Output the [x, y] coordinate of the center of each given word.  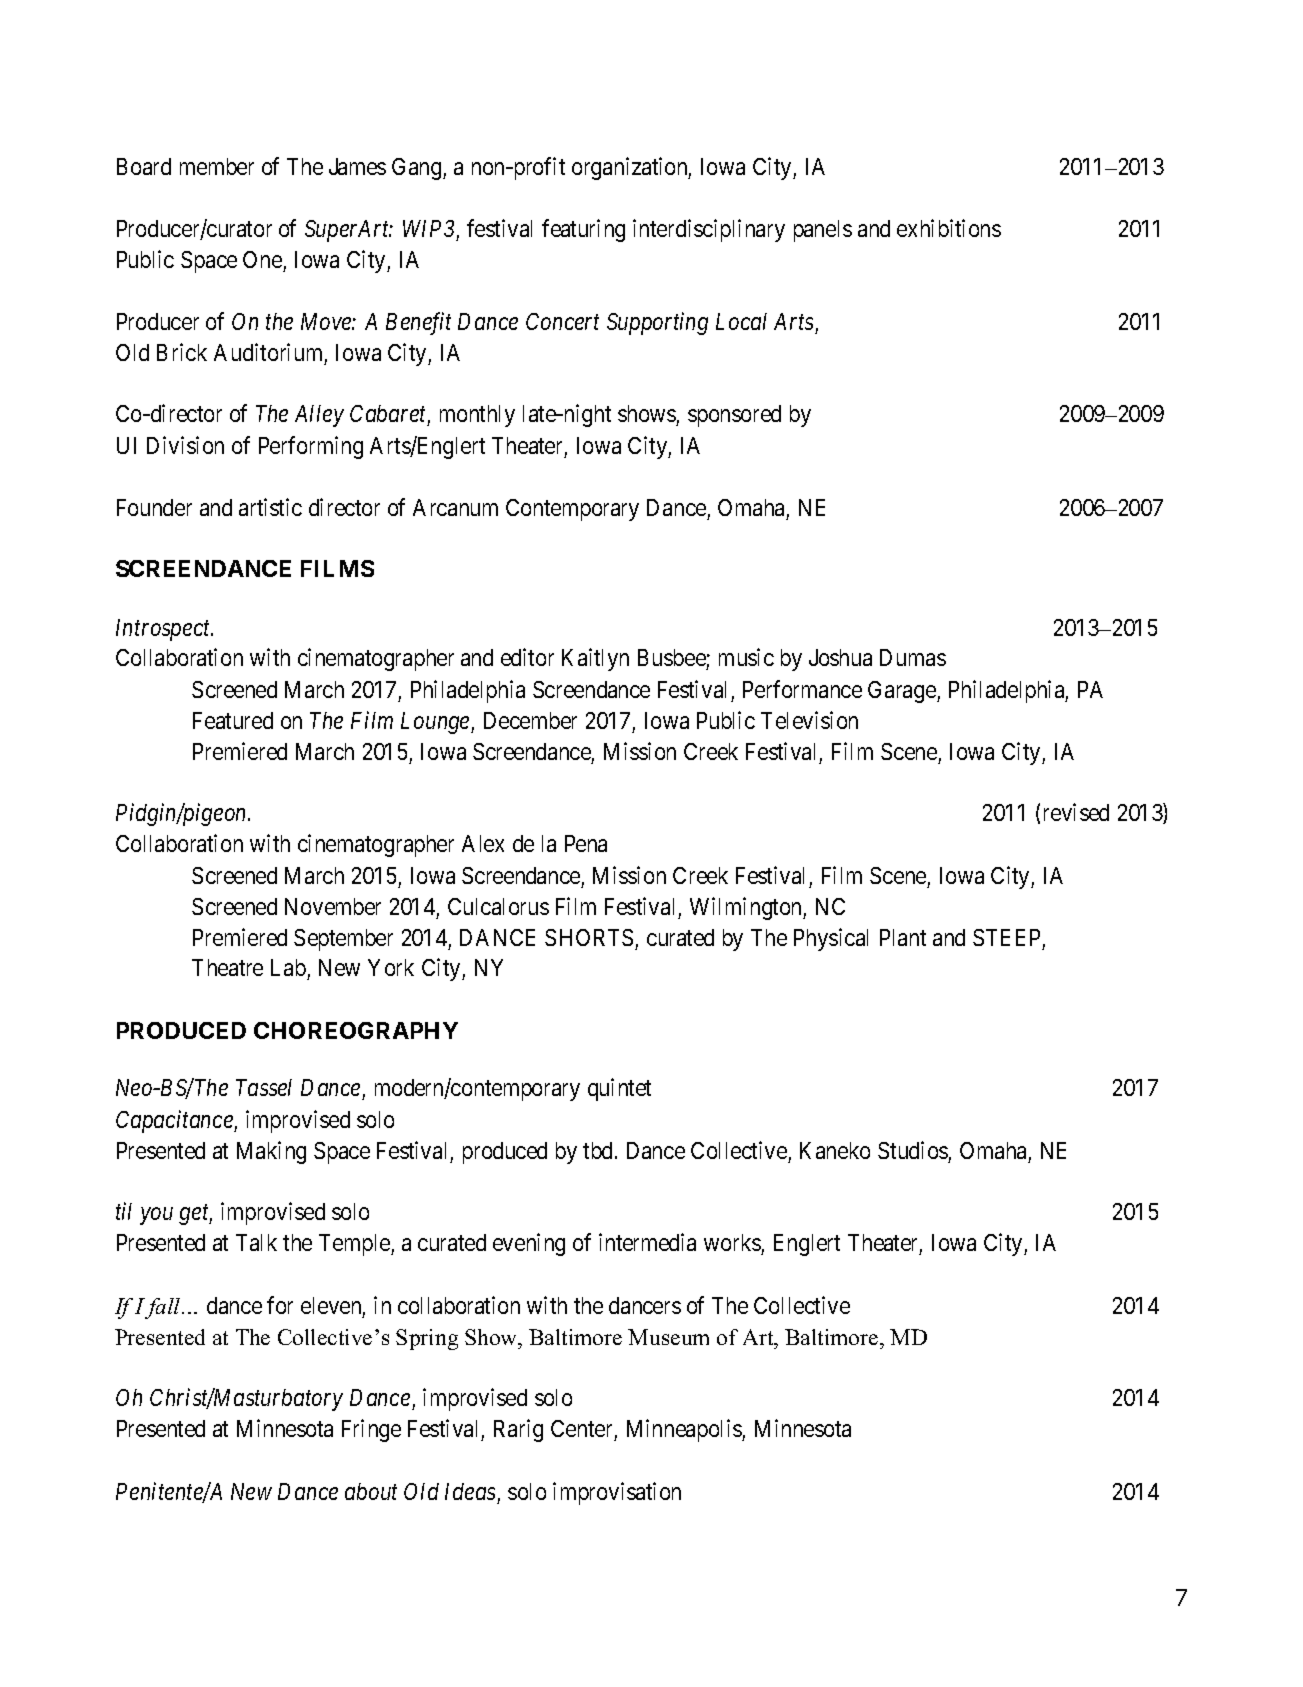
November [333, 906]
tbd [599, 1150]
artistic [270, 507]
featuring [583, 230]
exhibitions [949, 228]
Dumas [913, 657]
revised [1076, 812]
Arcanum [455, 507]
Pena [586, 843]
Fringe [371, 1430]
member [217, 166]
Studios [913, 1150]
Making [271, 1152]
